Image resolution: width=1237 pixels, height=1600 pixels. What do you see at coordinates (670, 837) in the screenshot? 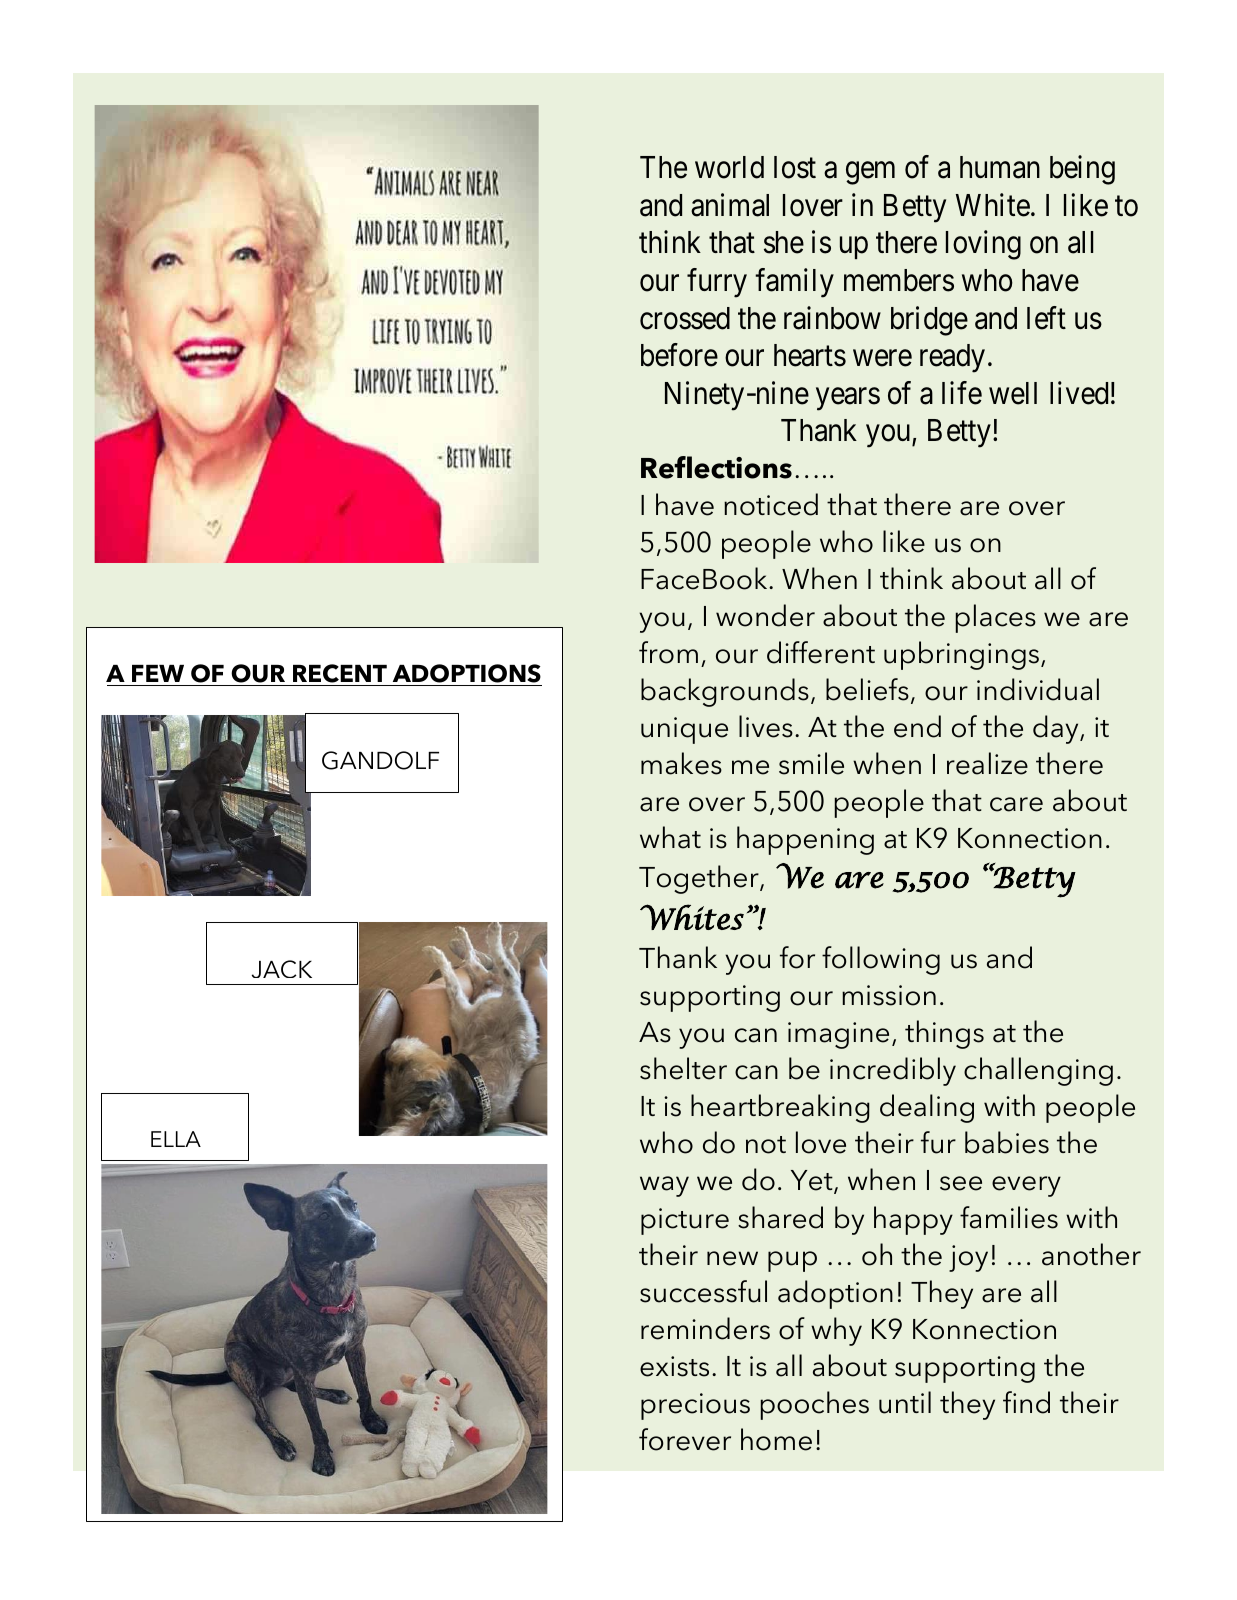
I see `what` at bounding box center [670, 837].
